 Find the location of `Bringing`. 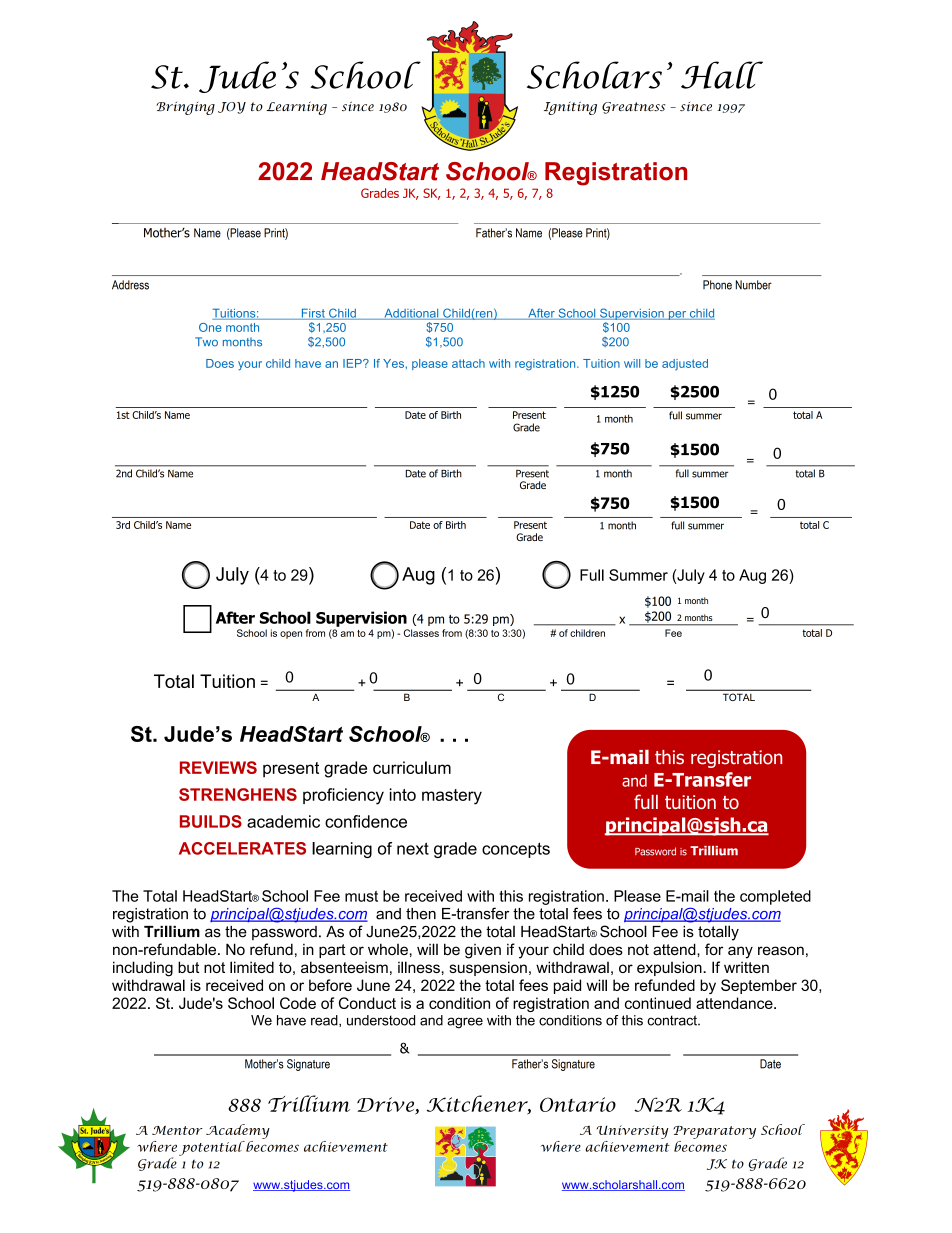

Bringing is located at coordinates (185, 108).
